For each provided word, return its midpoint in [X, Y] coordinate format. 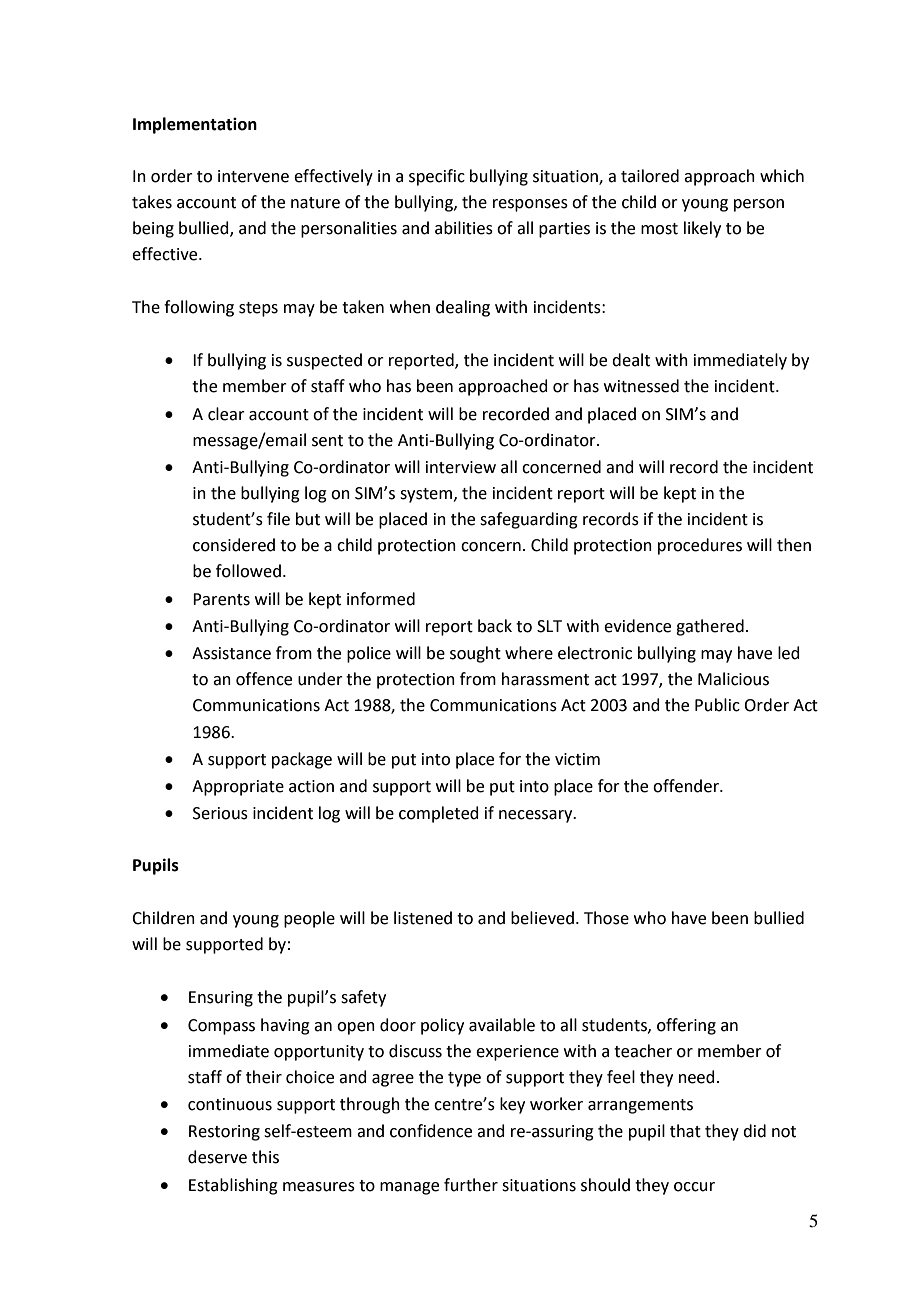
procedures [700, 546]
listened [423, 918]
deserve [217, 1157]
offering [686, 1026]
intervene [253, 176]
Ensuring [221, 999]
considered [234, 545]
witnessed [641, 386]
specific [437, 177]
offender [687, 786]
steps [258, 309]
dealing [463, 308]
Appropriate [238, 788]
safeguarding [529, 520]
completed [439, 814]
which [782, 176]
